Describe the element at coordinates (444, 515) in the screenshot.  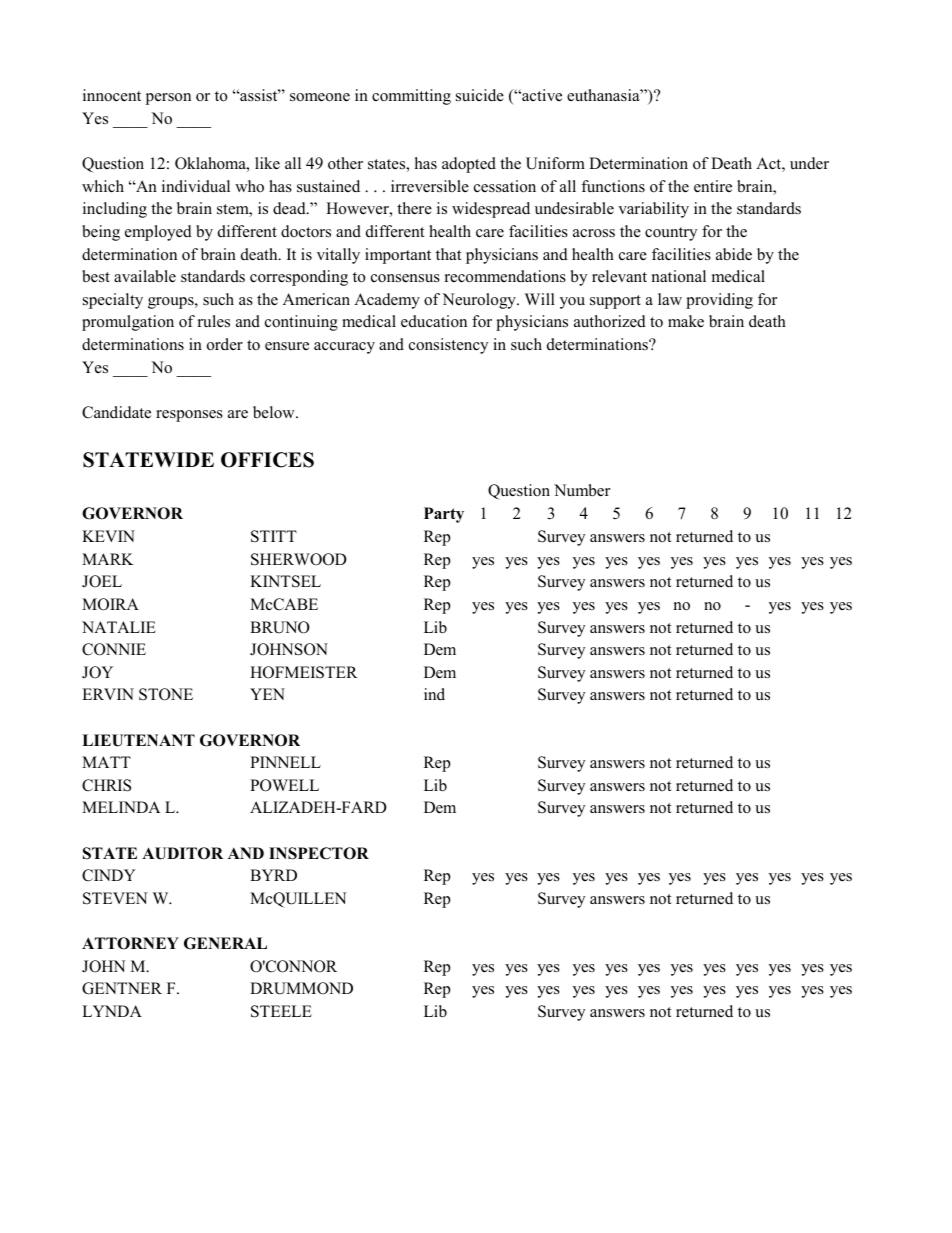
I see `Party` at that location.
